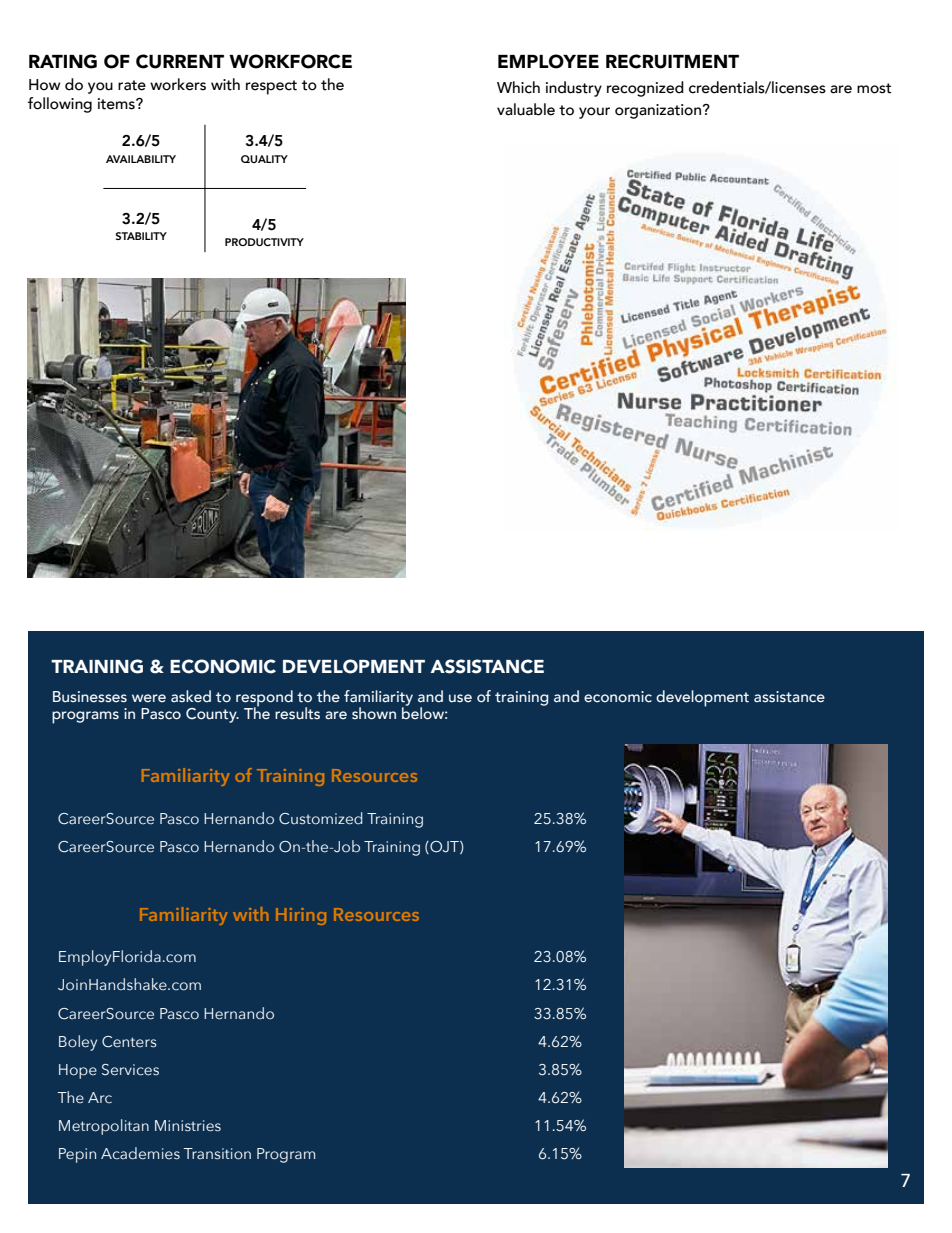  I want to click on County, so click(212, 715).
